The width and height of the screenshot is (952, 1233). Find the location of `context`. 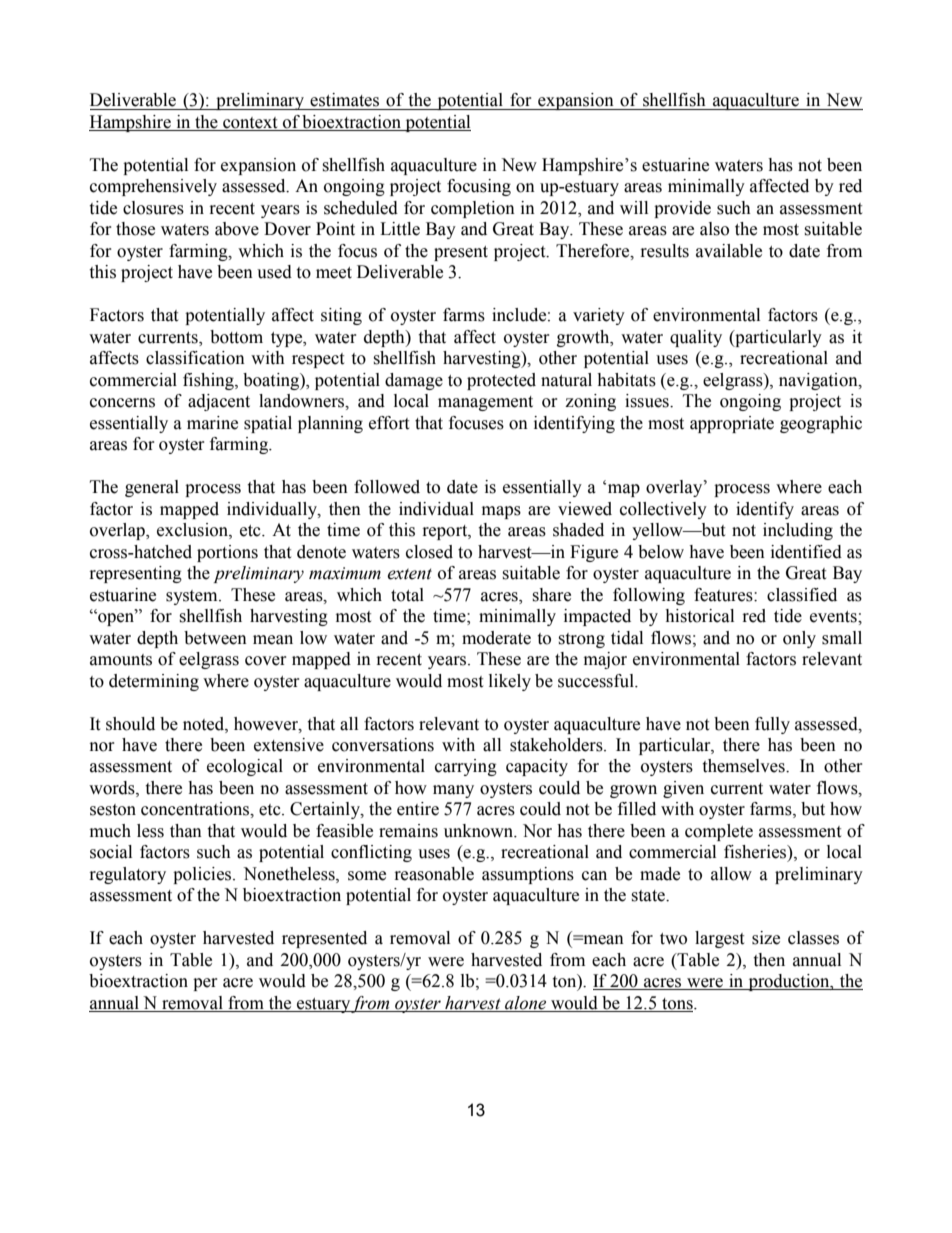

context is located at coordinates (250, 124).
